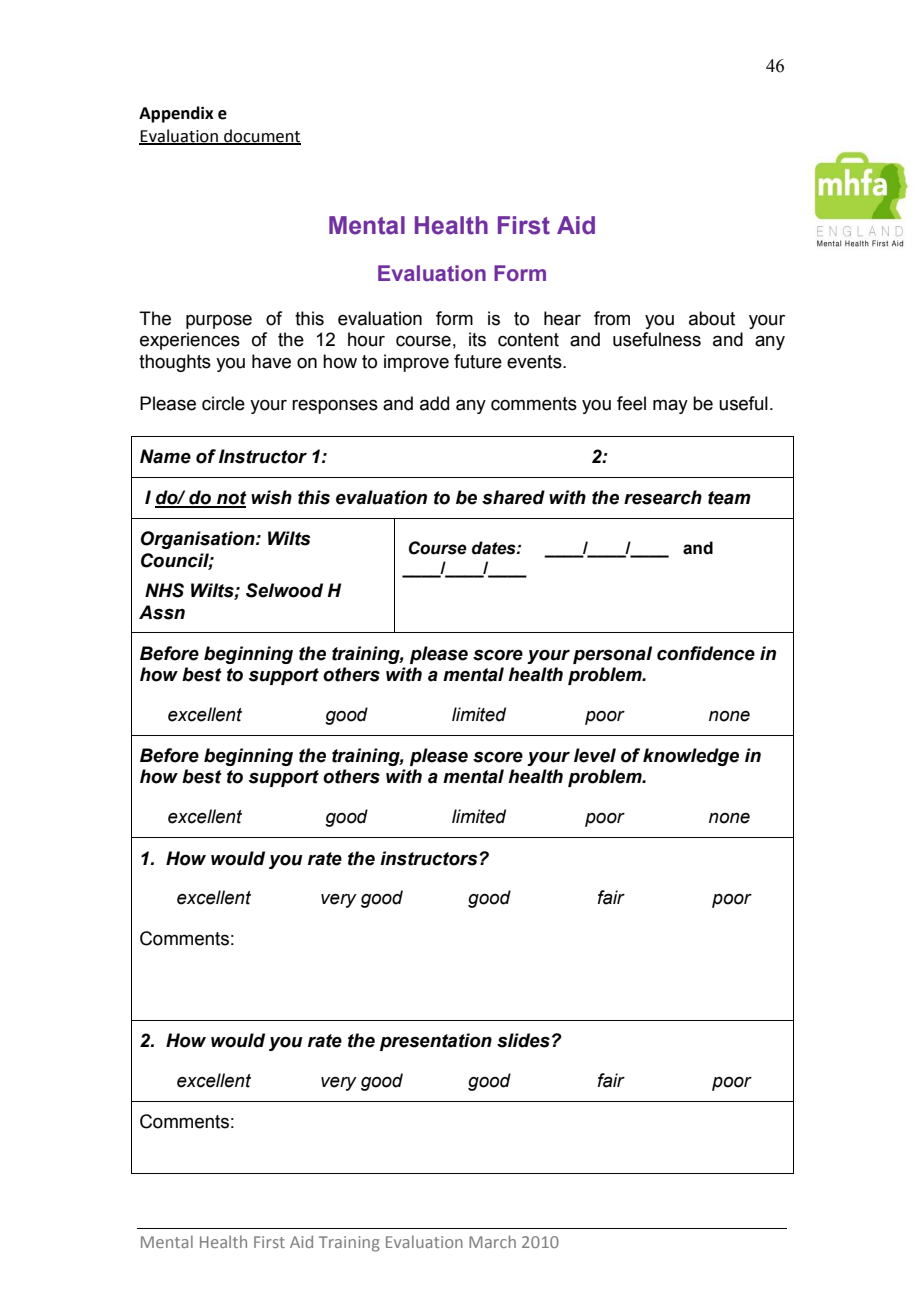 The height and width of the screenshot is (1308, 924). Describe the element at coordinates (612, 318) in the screenshot. I see `from` at that location.
